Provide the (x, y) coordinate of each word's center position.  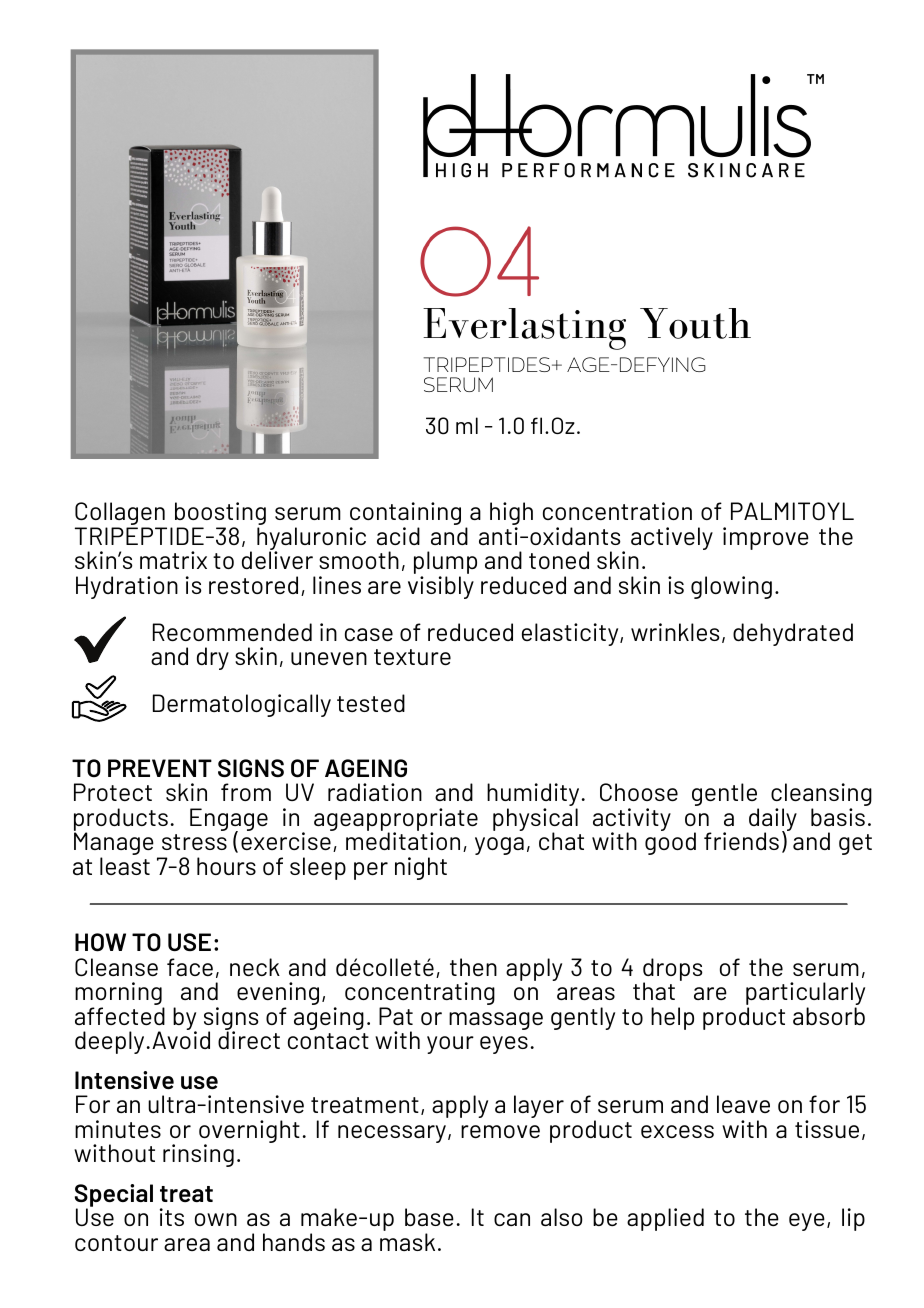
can (512, 1219)
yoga (499, 846)
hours (226, 866)
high (511, 515)
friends (741, 841)
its (172, 1217)
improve (766, 538)
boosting (220, 515)
